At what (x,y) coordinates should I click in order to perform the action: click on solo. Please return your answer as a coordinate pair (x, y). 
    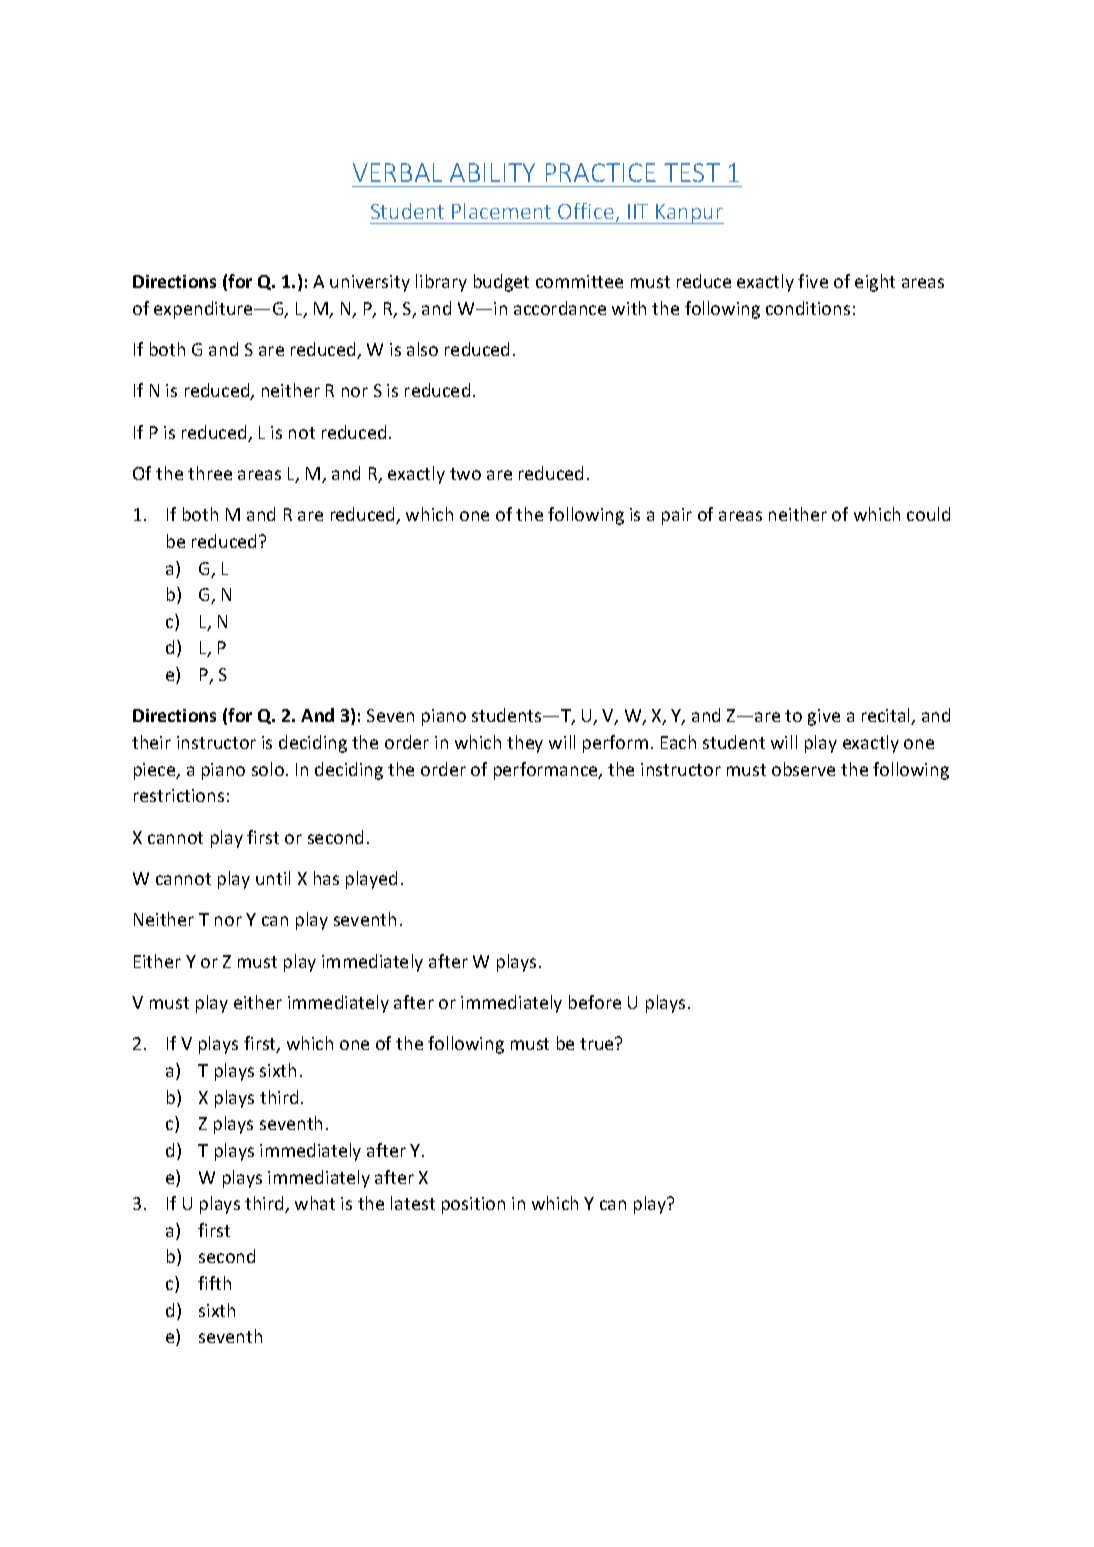
    Looking at the image, I should click on (268, 769).
